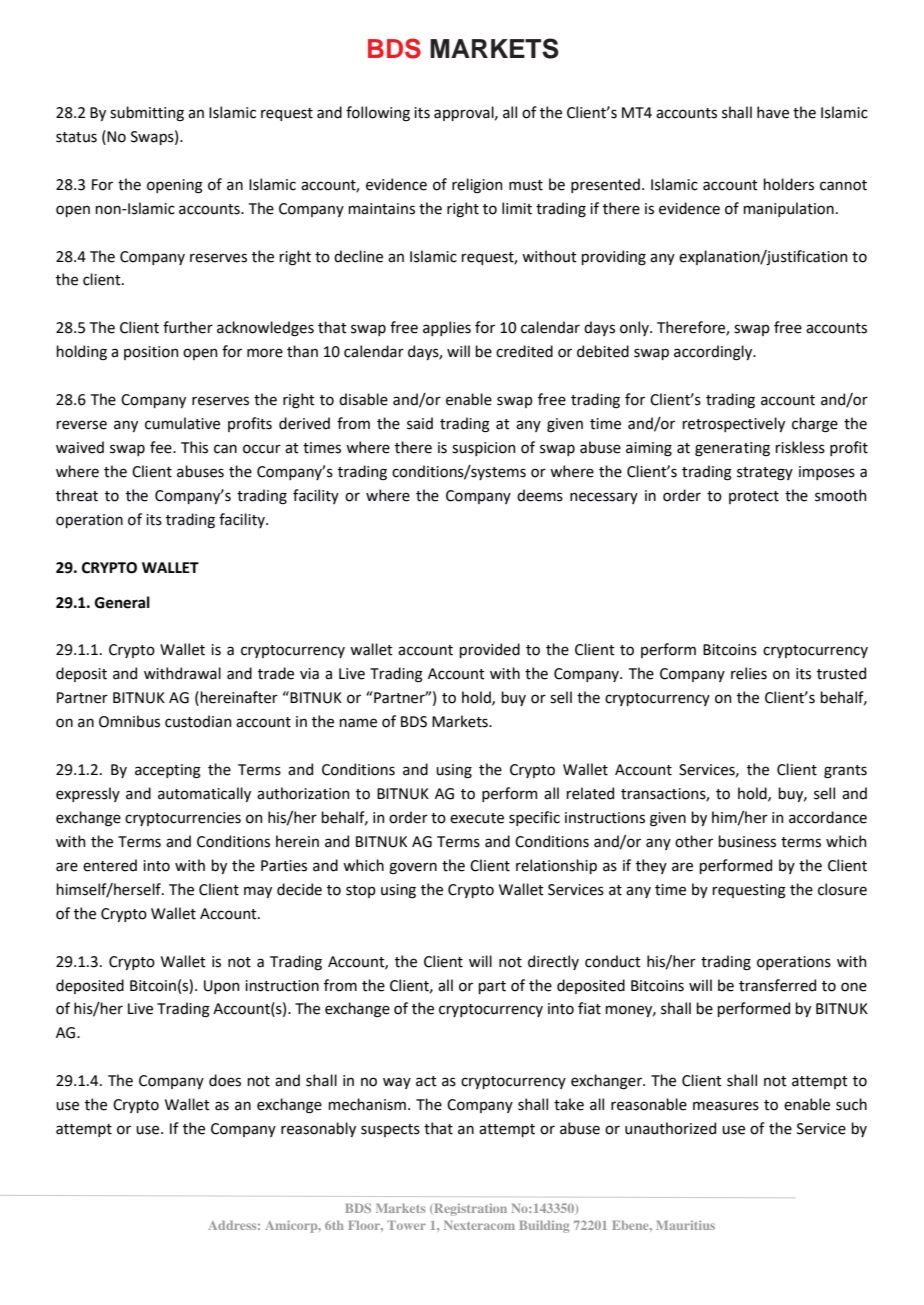 The width and height of the page is (924, 1305). I want to click on submitting, so click(147, 113).
